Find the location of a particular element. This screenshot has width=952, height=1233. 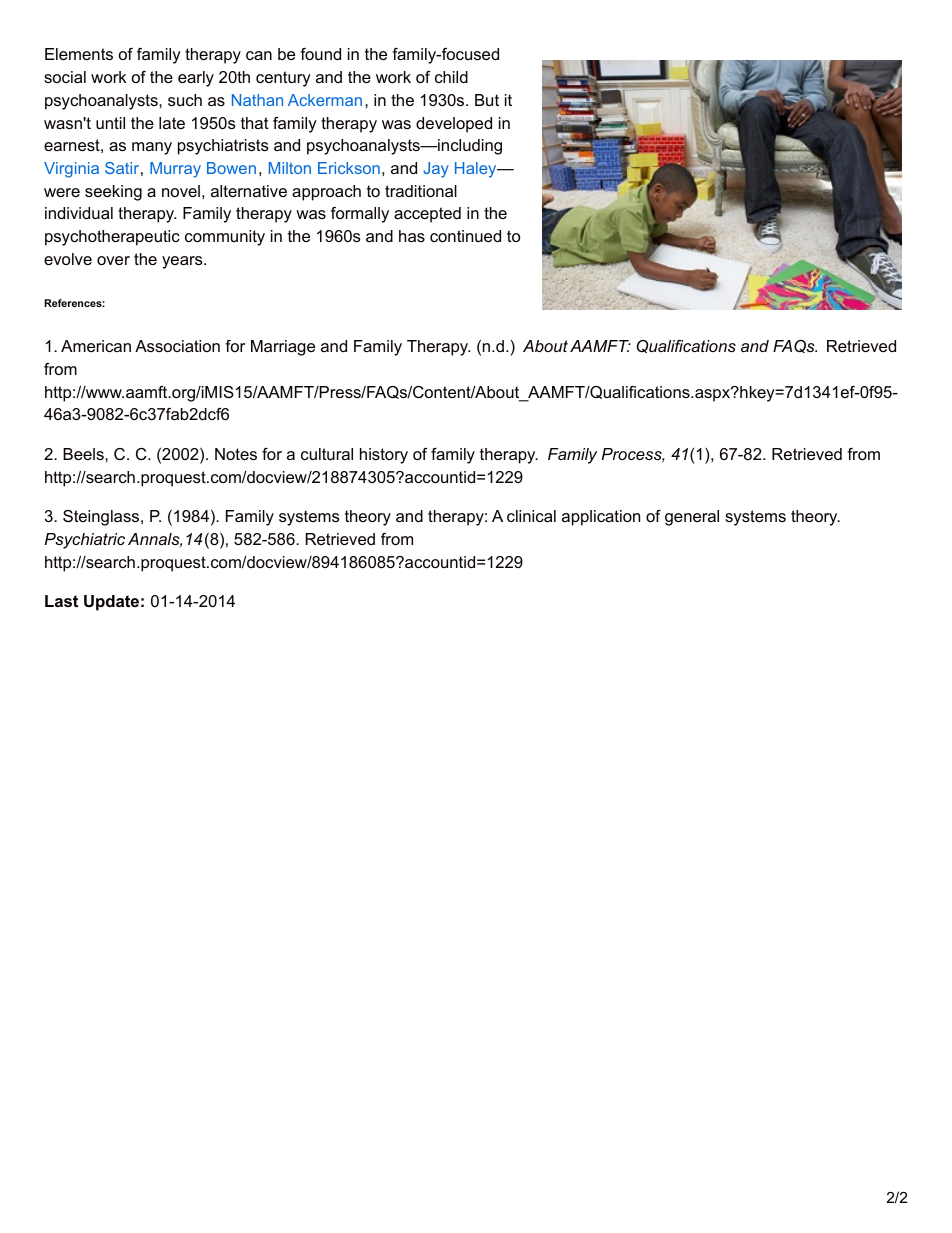

application is located at coordinates (601, 518).
